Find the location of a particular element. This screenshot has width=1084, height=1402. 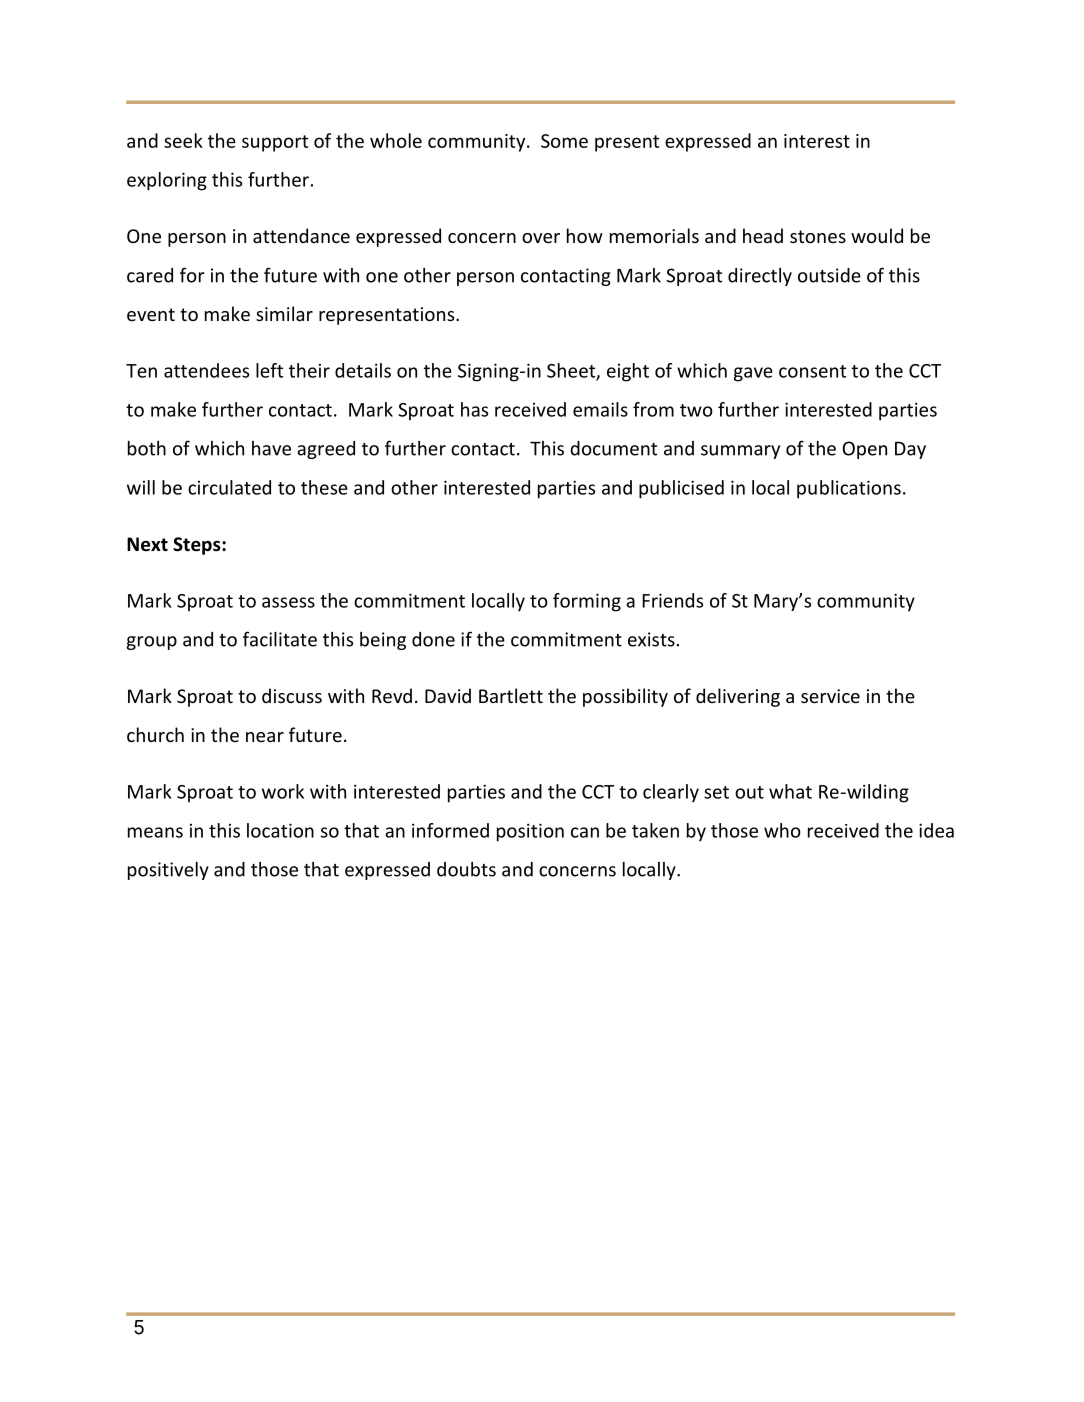

consent is located at coordinates (812, 371).
